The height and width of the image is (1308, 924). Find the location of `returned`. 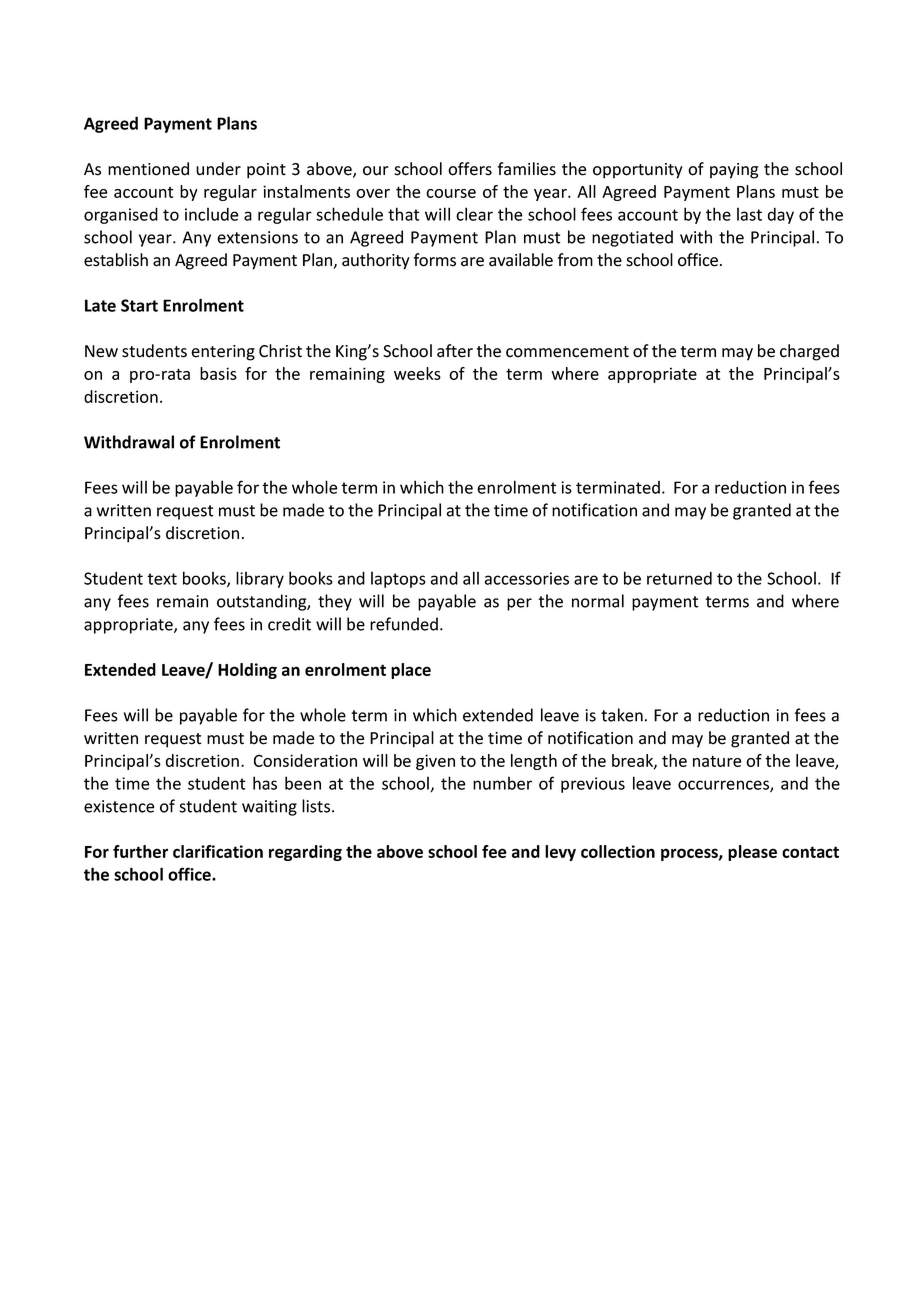

returned is located at coordinates (679, 578).
